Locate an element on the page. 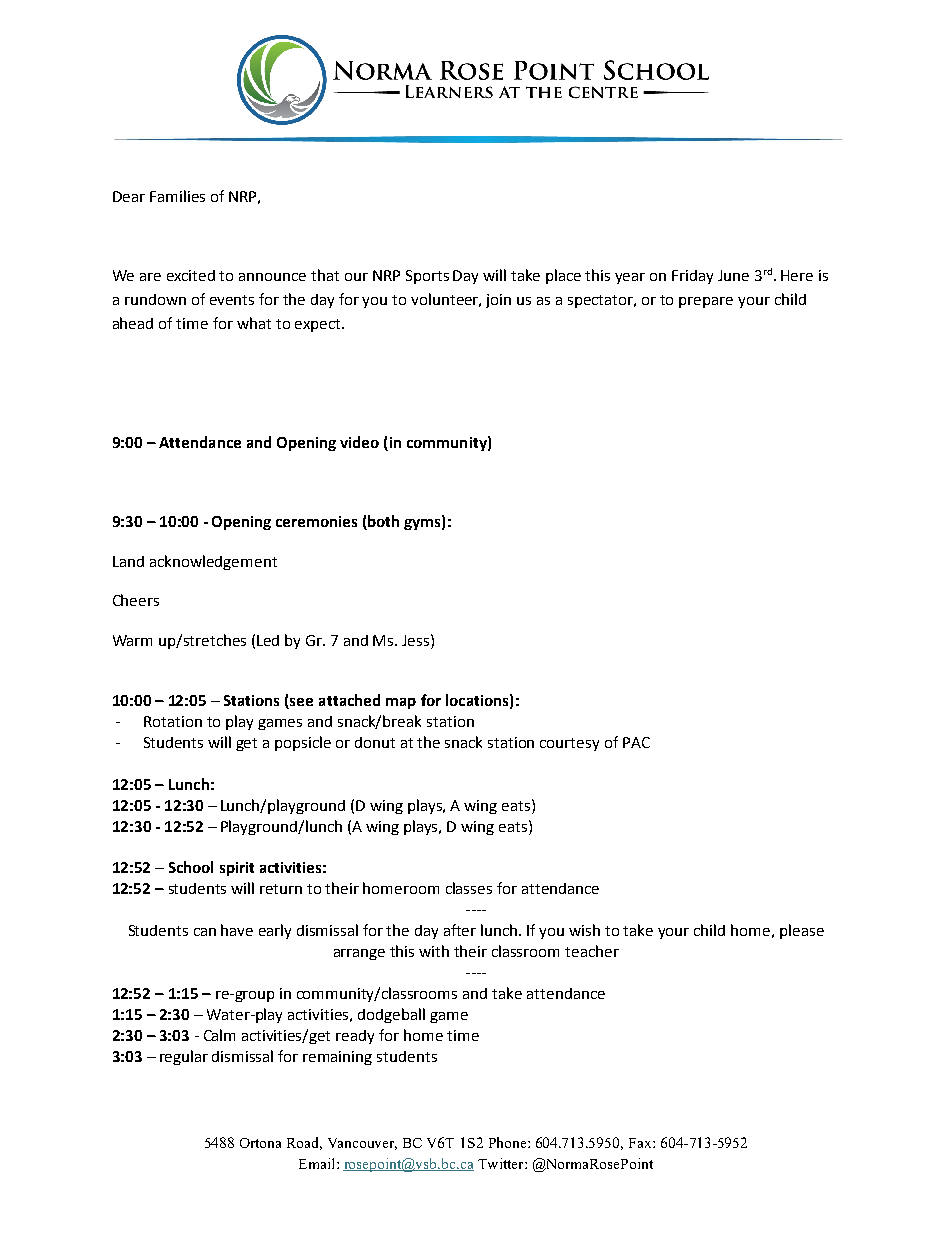  PAC is located at coordinates (636, 742).
